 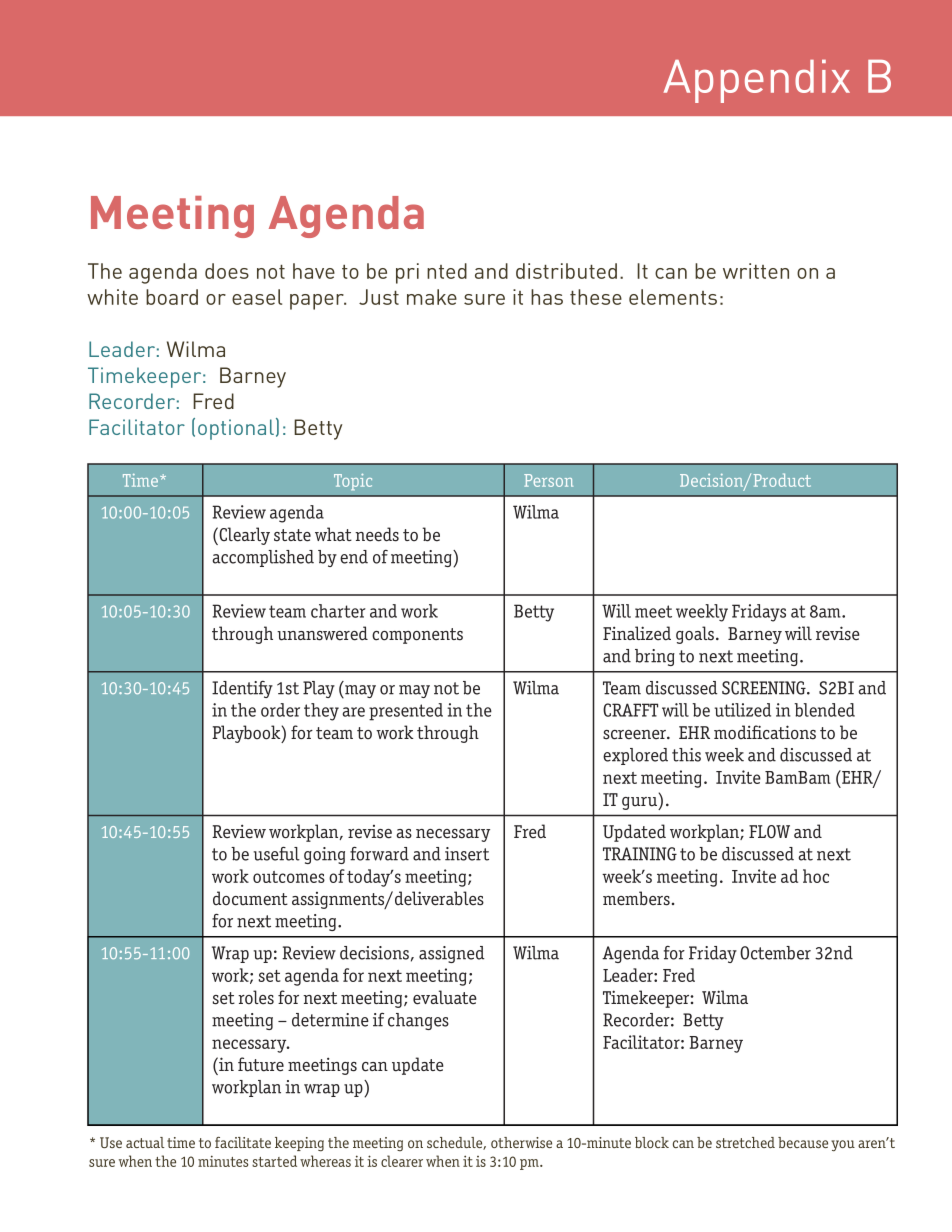 What do you see at coordinates (250, 898) in the document?
I see `document` at bounding box center [250, 898].
